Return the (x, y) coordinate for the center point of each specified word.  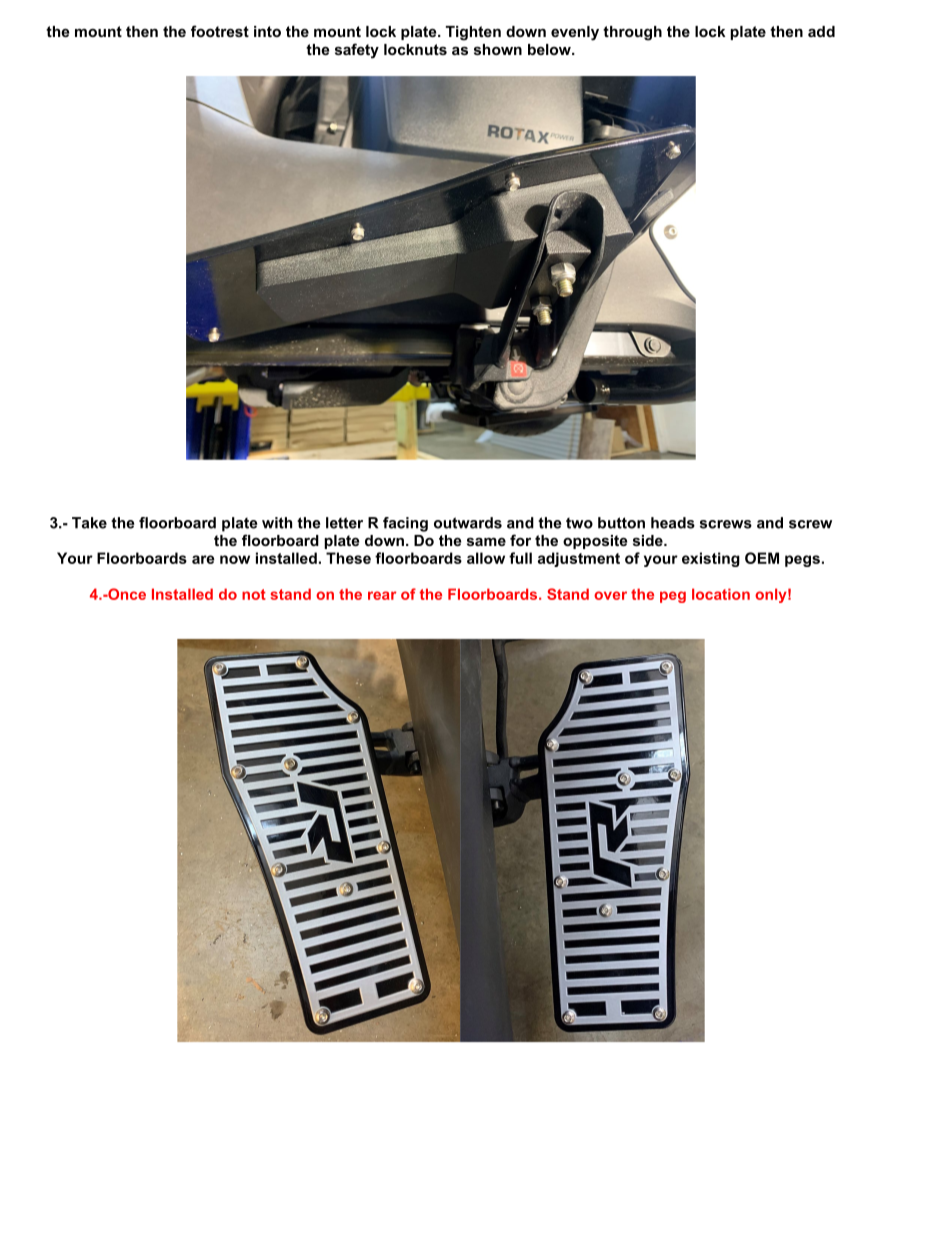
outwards (468, 523)
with (277, 523)
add (821, 31)
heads (673, 523)
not (254, 594)
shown (498, 49)
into (267, 31)
